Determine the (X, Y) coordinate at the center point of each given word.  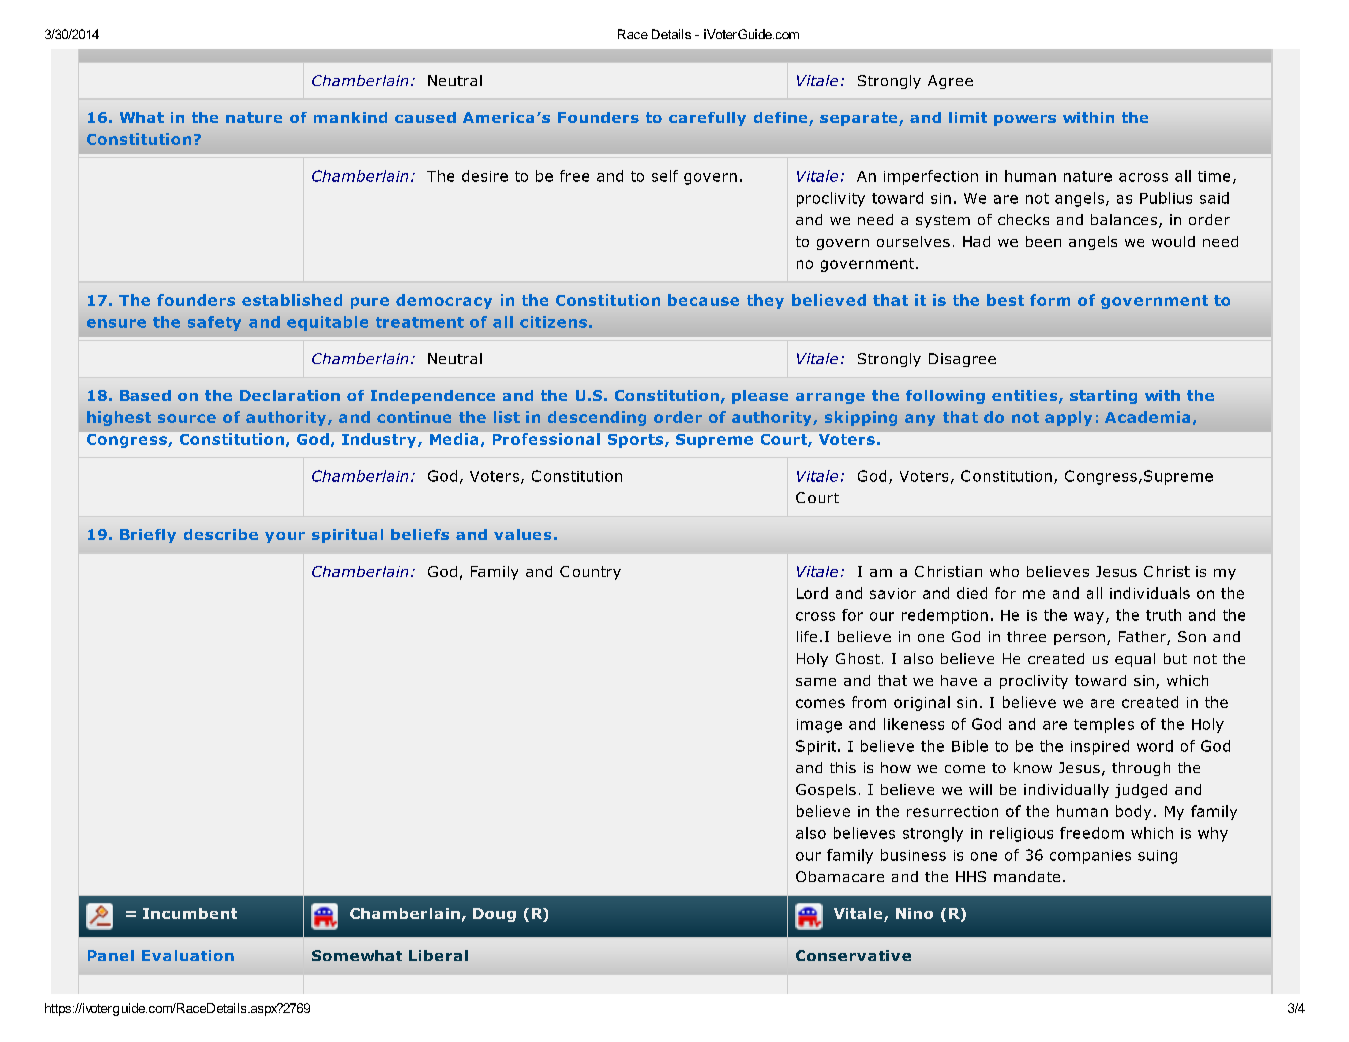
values (522, 534)
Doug (494, 915)
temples (1104, 725)
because (703, 300)
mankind (350, 117)
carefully (707, 119)
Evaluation (188, 955)
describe (221, 534)
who (1004, 571)
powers (1025, 120)
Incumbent (190, 913)
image (819, 726)
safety (214, 323)
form (1050, 300)
